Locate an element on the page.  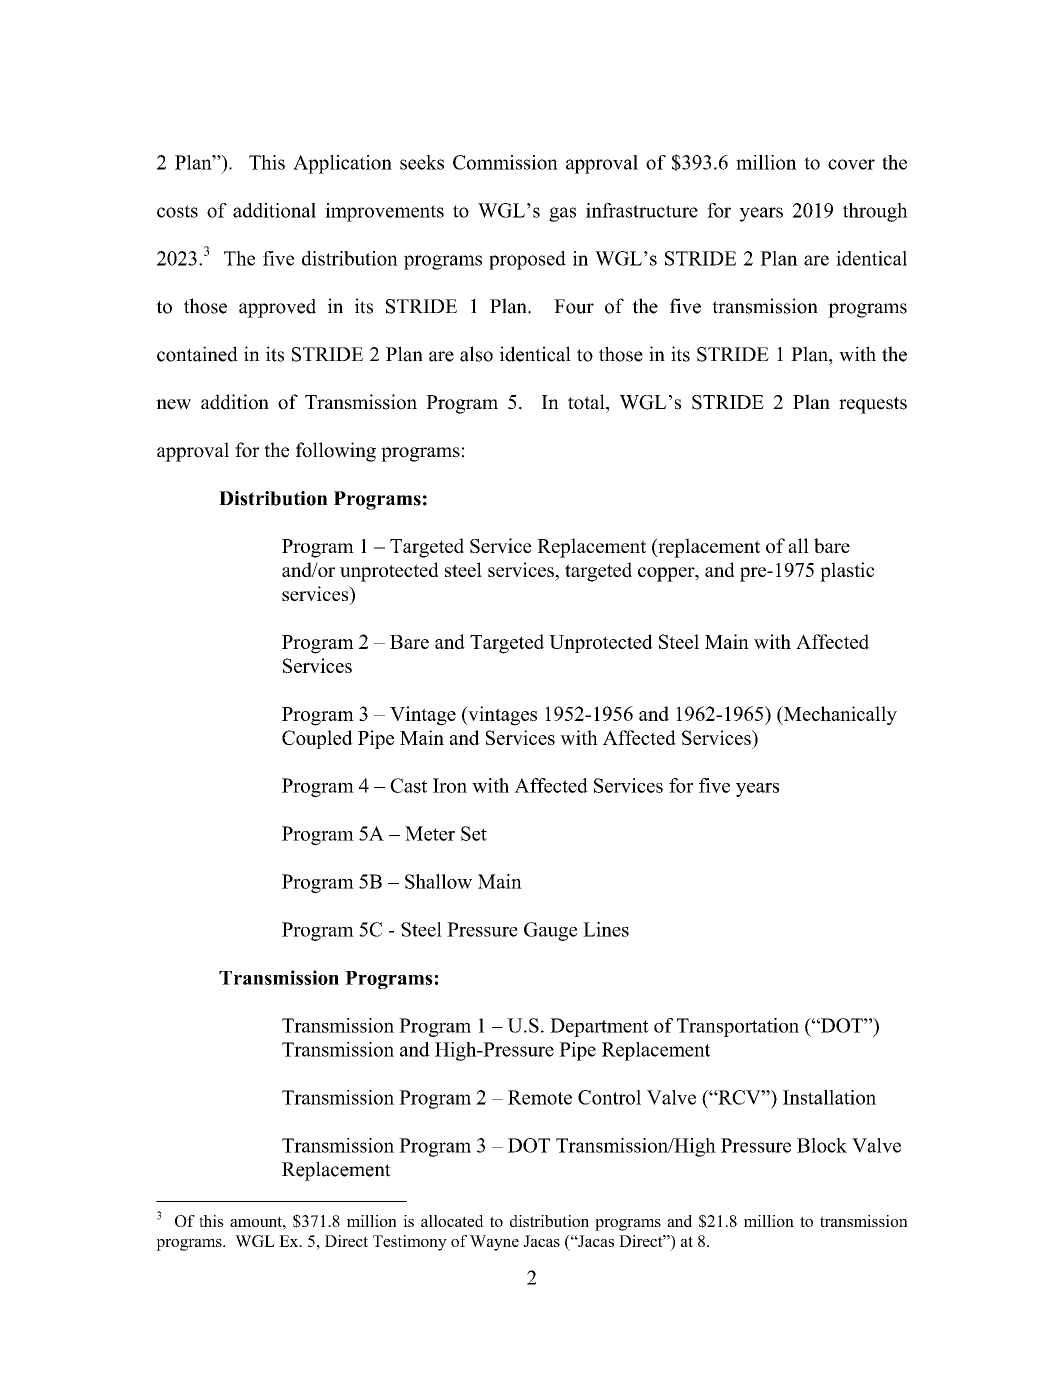
gas is located at coordinates (562, 214).
